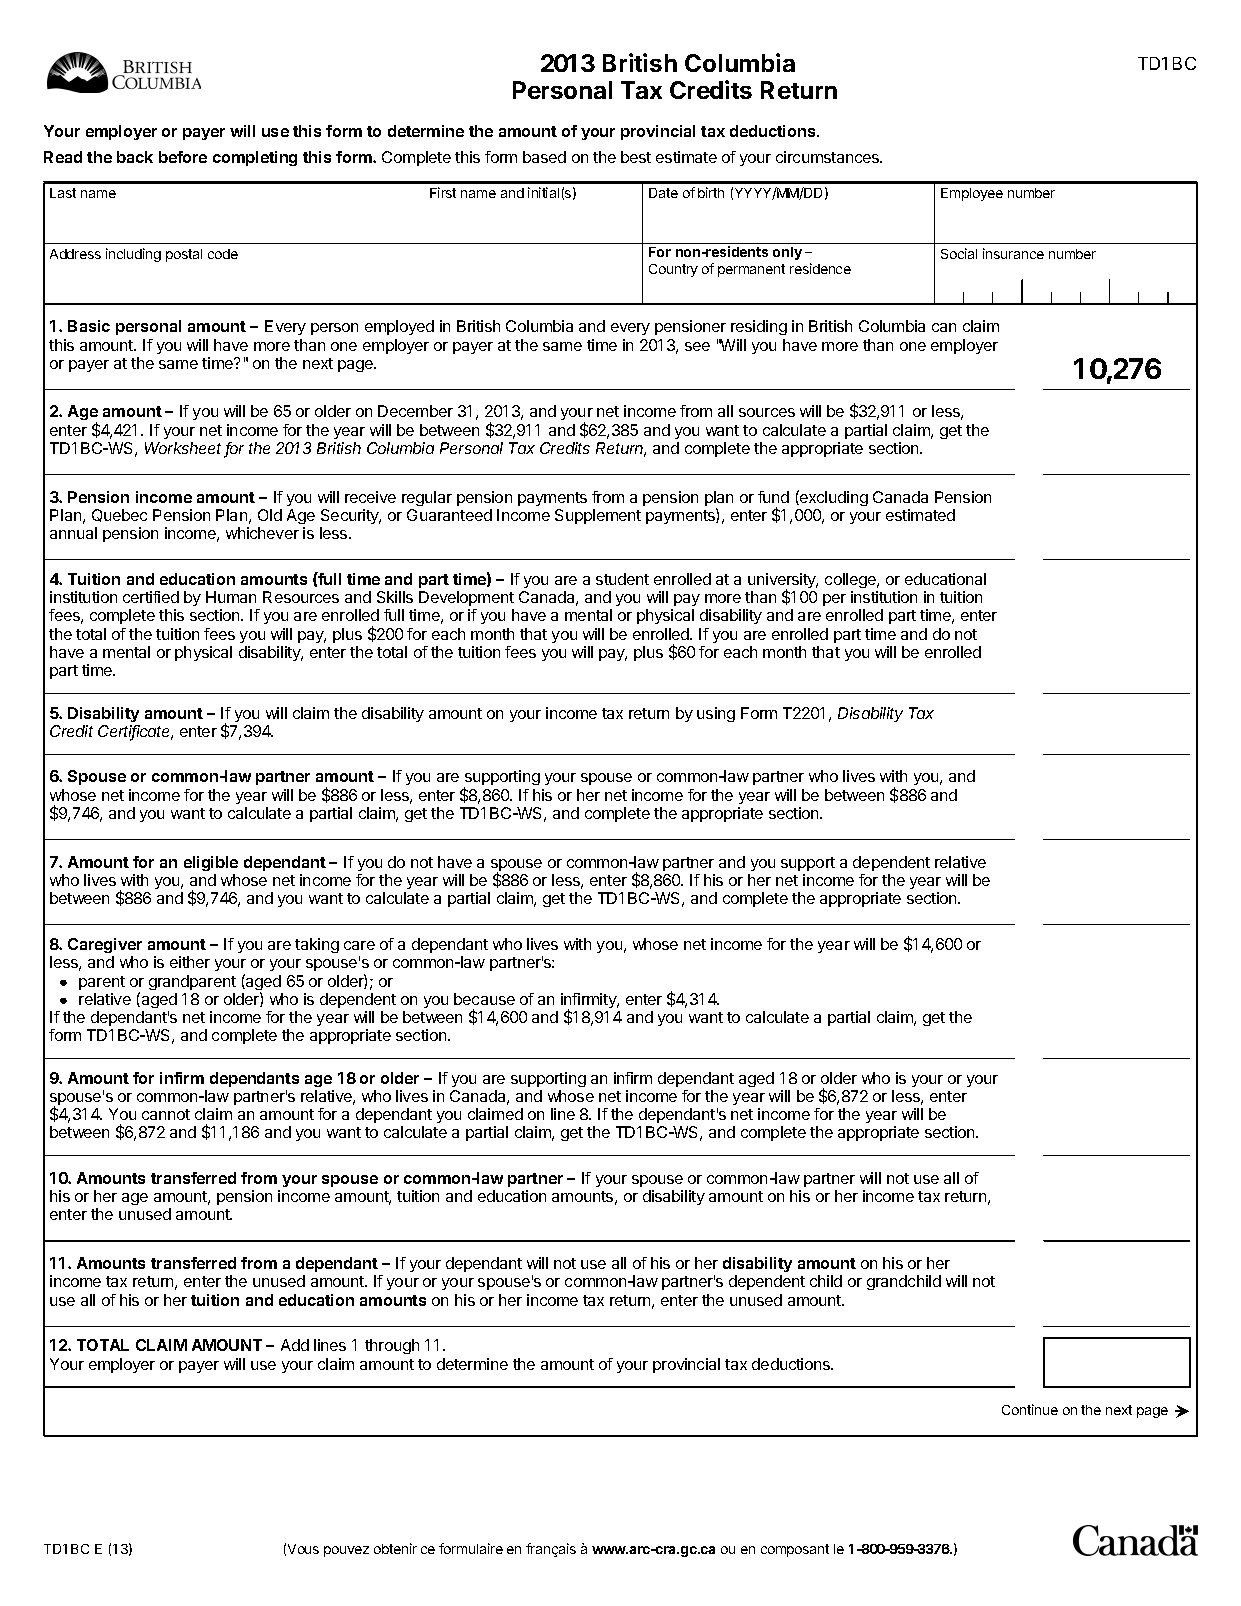 This screenshot has width=1241, height=1606. I want to click on pouvez, so click(346, 1551).
